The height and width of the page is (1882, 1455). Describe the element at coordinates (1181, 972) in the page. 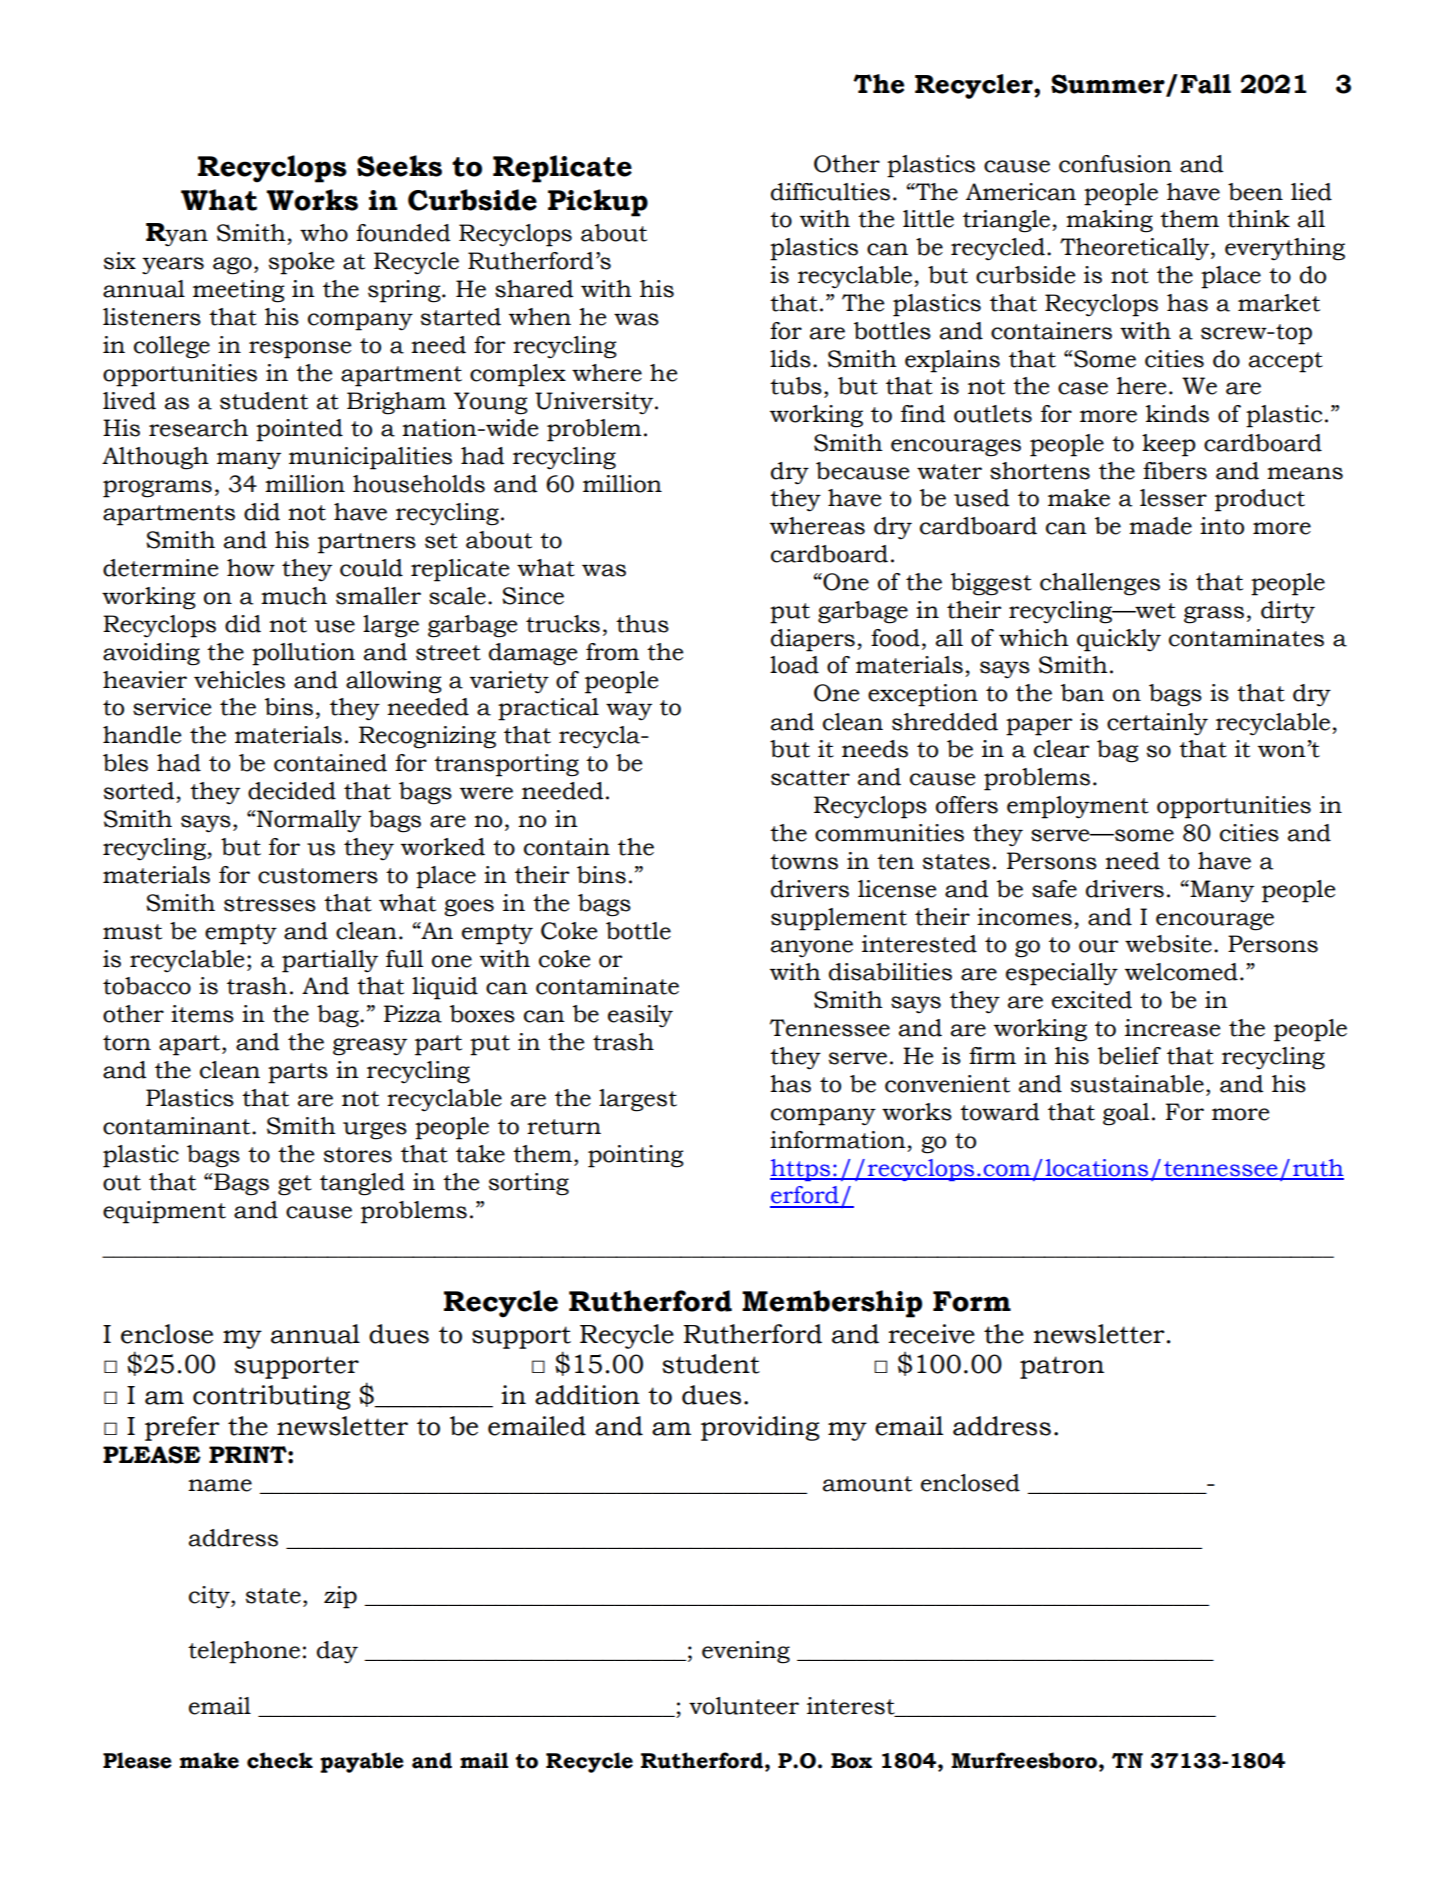

I see `welcomed` at that location.
